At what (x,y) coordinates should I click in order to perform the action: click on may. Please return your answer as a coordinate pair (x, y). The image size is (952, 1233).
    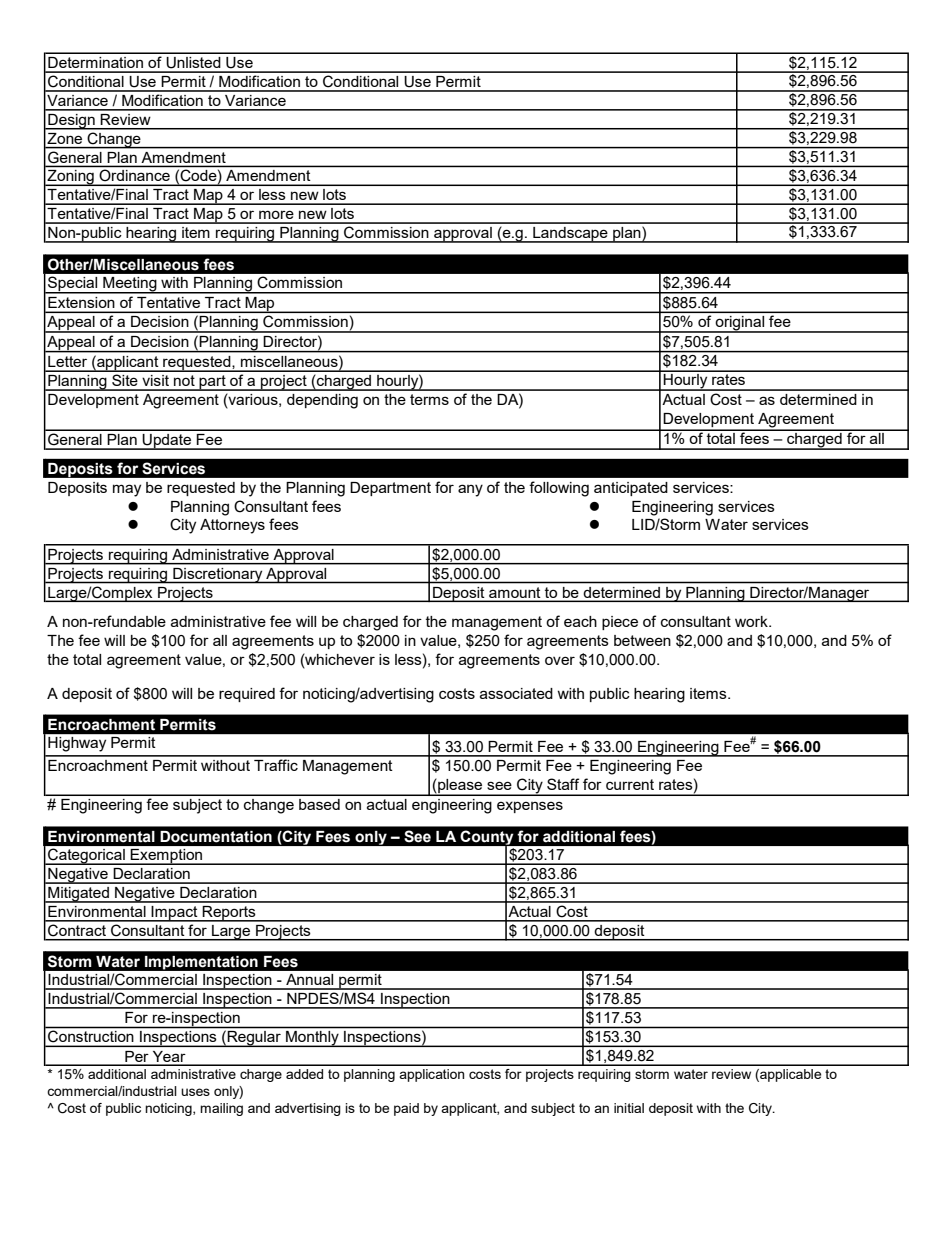
    Looking at the image, I should click on (127, 490).
